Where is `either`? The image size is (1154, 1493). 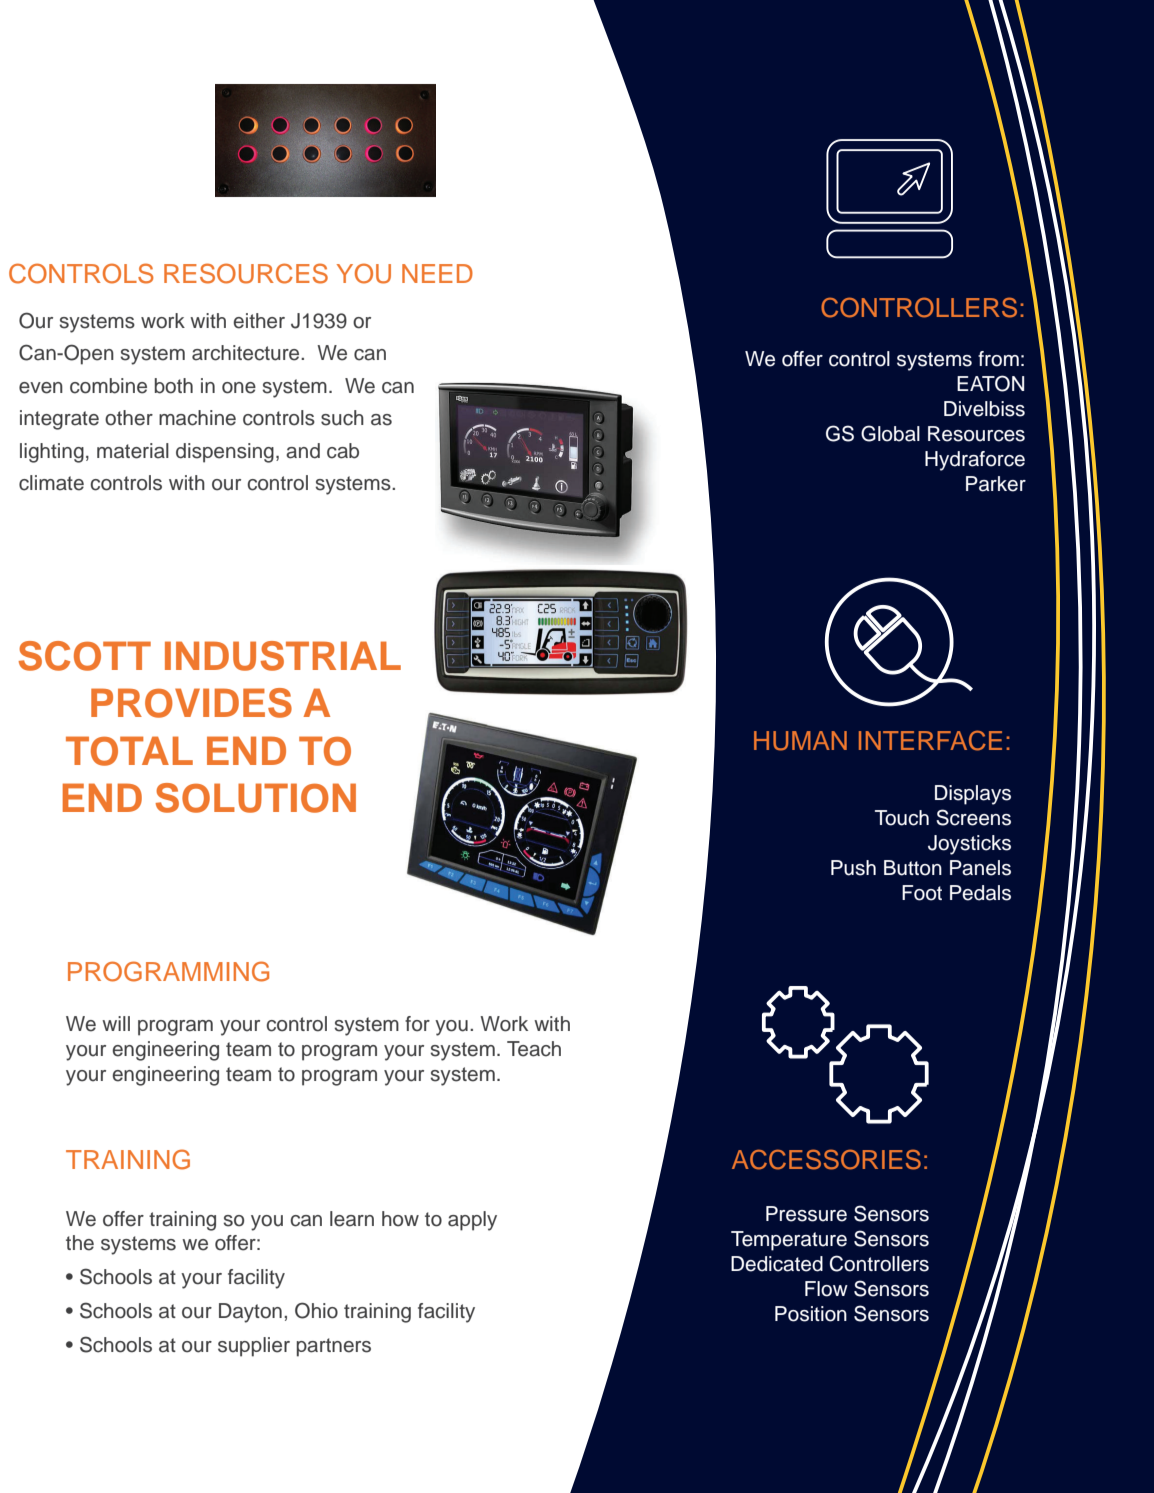
either is located at coordinates (259, 321).
